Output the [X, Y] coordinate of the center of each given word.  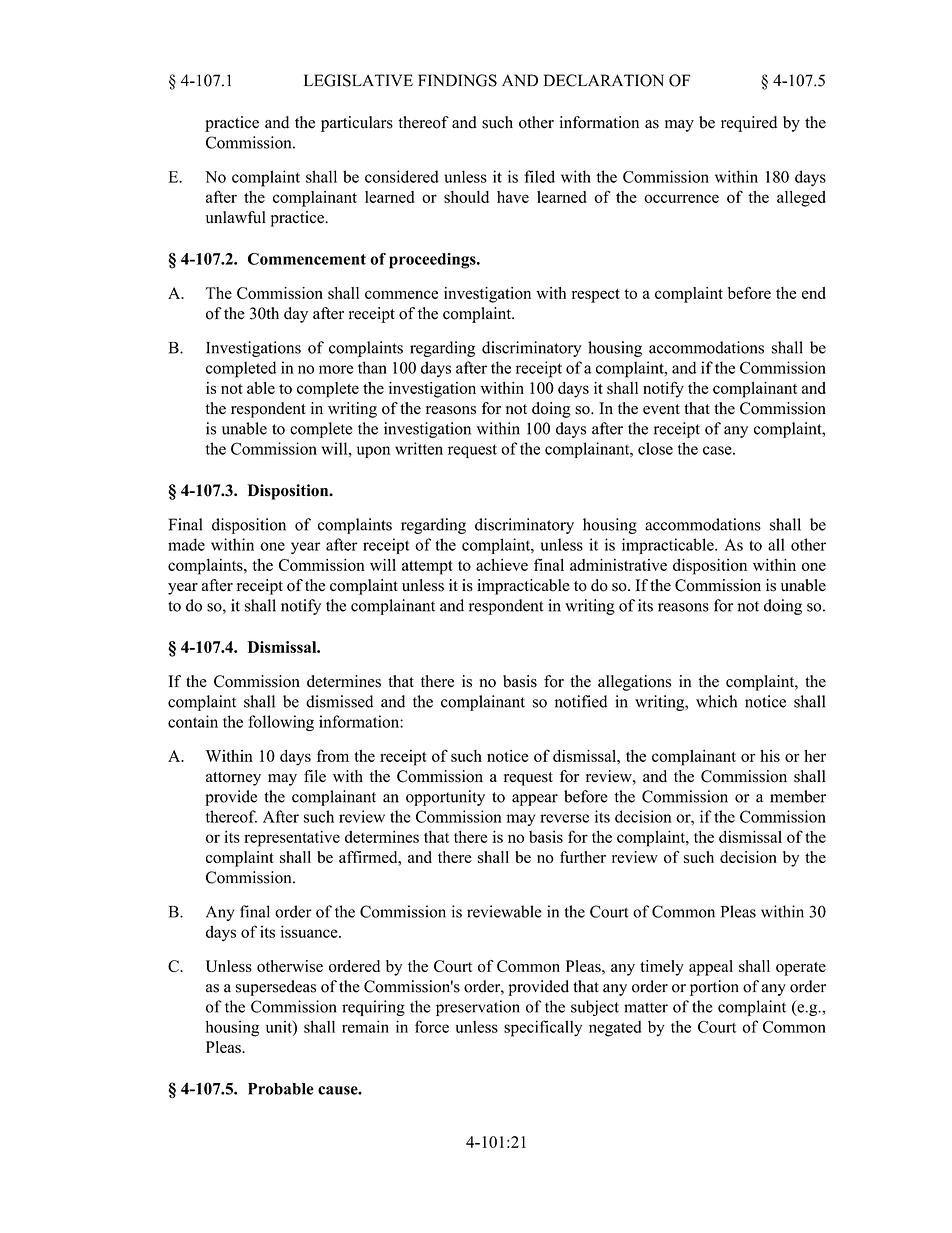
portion [714, 988]
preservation [478, 1008]
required [749, 124]
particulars [357, 124]
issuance [310, 931]
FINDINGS [457, 80]
